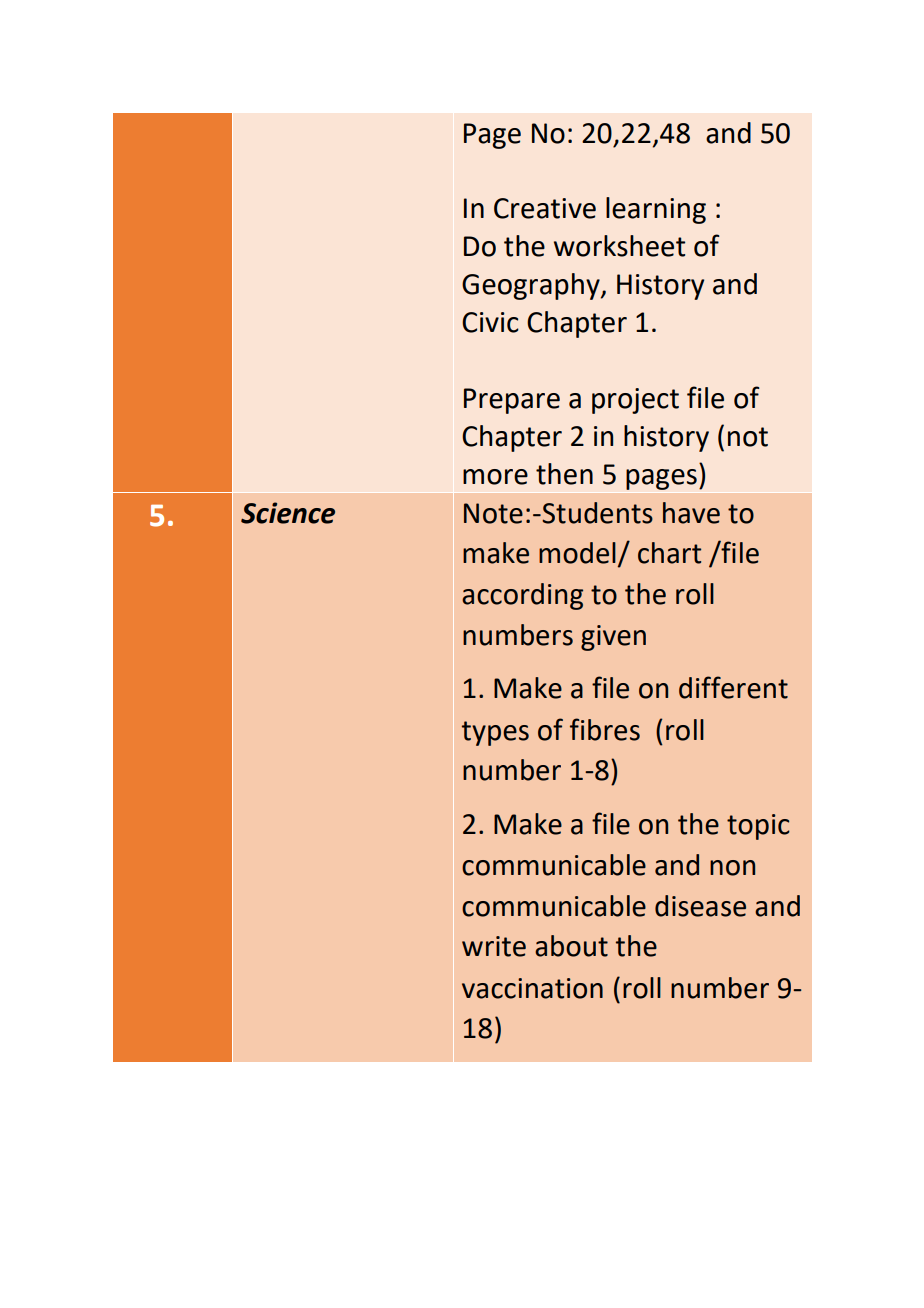 Image resolution: width=924 pixels, height=1308 pixels. Describe the element at coordinates (494, 946) in the screenshot. I see `write` at that location.
